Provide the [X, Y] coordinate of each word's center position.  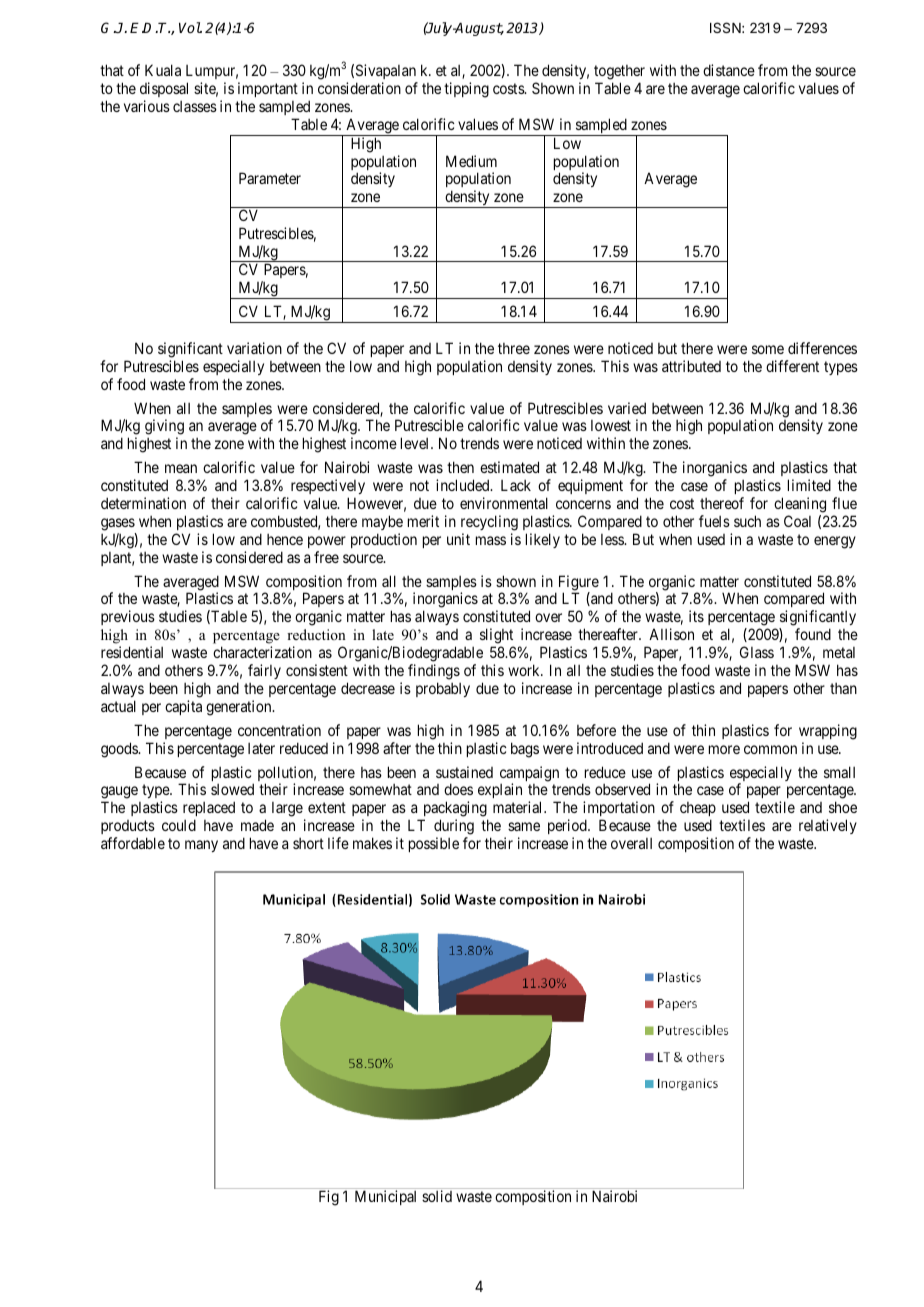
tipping [466, 90]
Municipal [385, 1197]
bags [525, 750]
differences [822, 348]
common [770, 749]
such [747, 521]
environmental [504, 503]
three [514, 348]
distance [729, 70]
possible [434, 844]
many [201, 846]
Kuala [163, 70]
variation [254, 348]
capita [183, 707]
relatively [828, 826]
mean [181, 468]
